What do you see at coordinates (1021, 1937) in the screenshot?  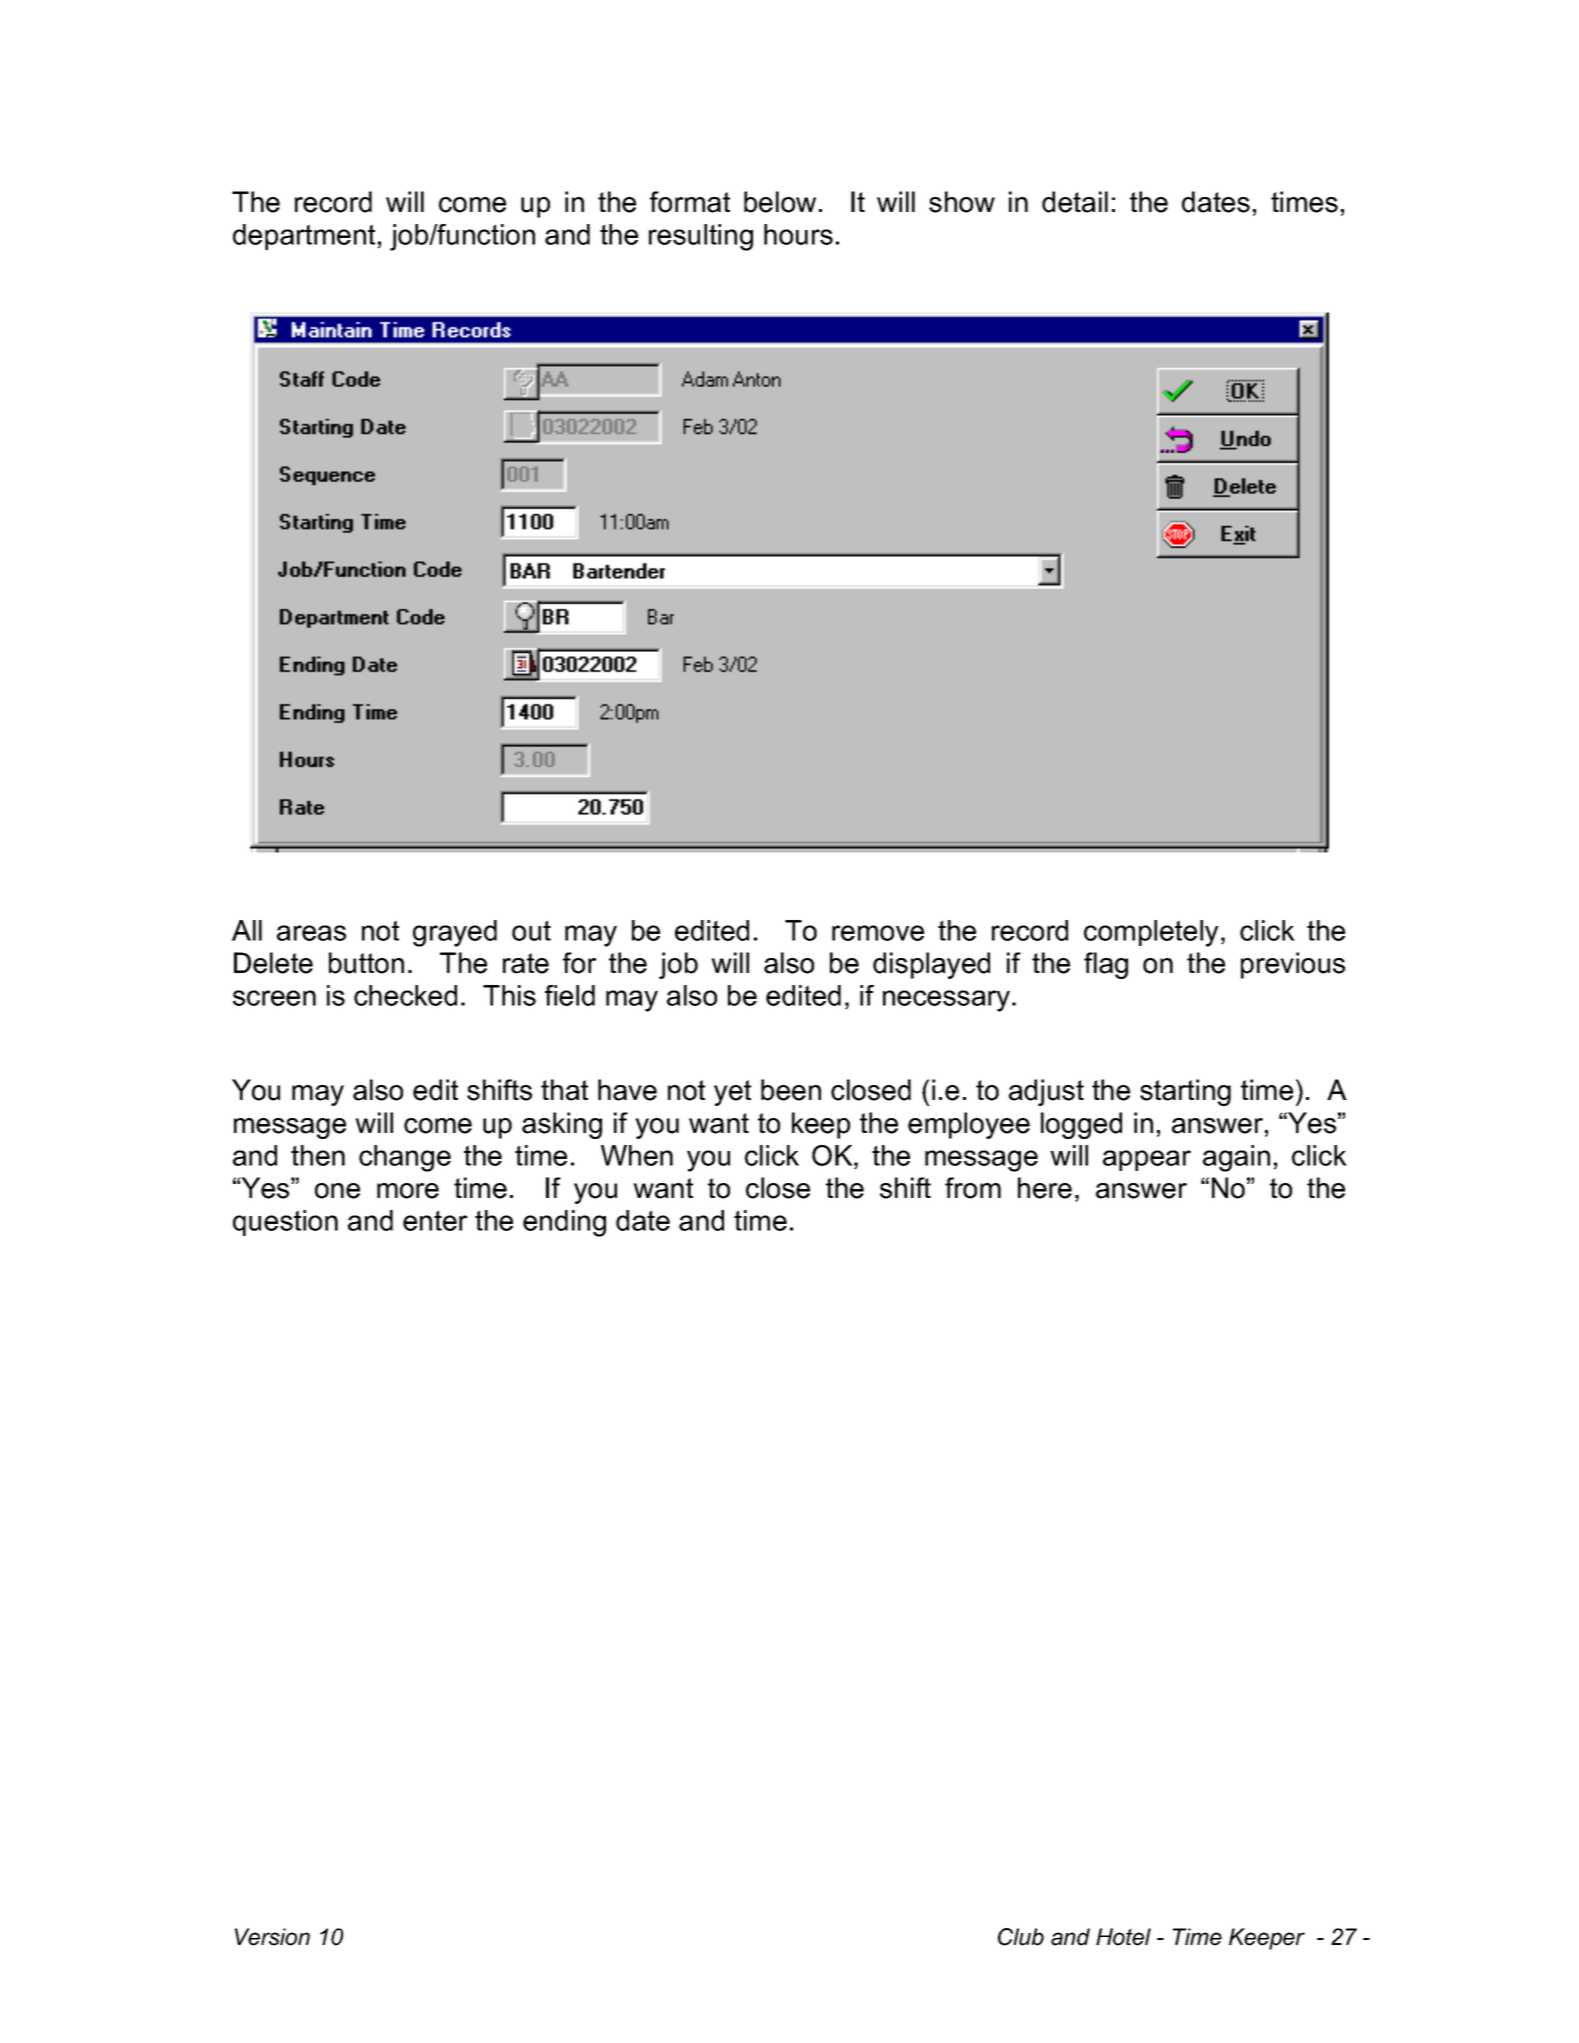 I see `Club` at bounding box center [1021, 1937].
